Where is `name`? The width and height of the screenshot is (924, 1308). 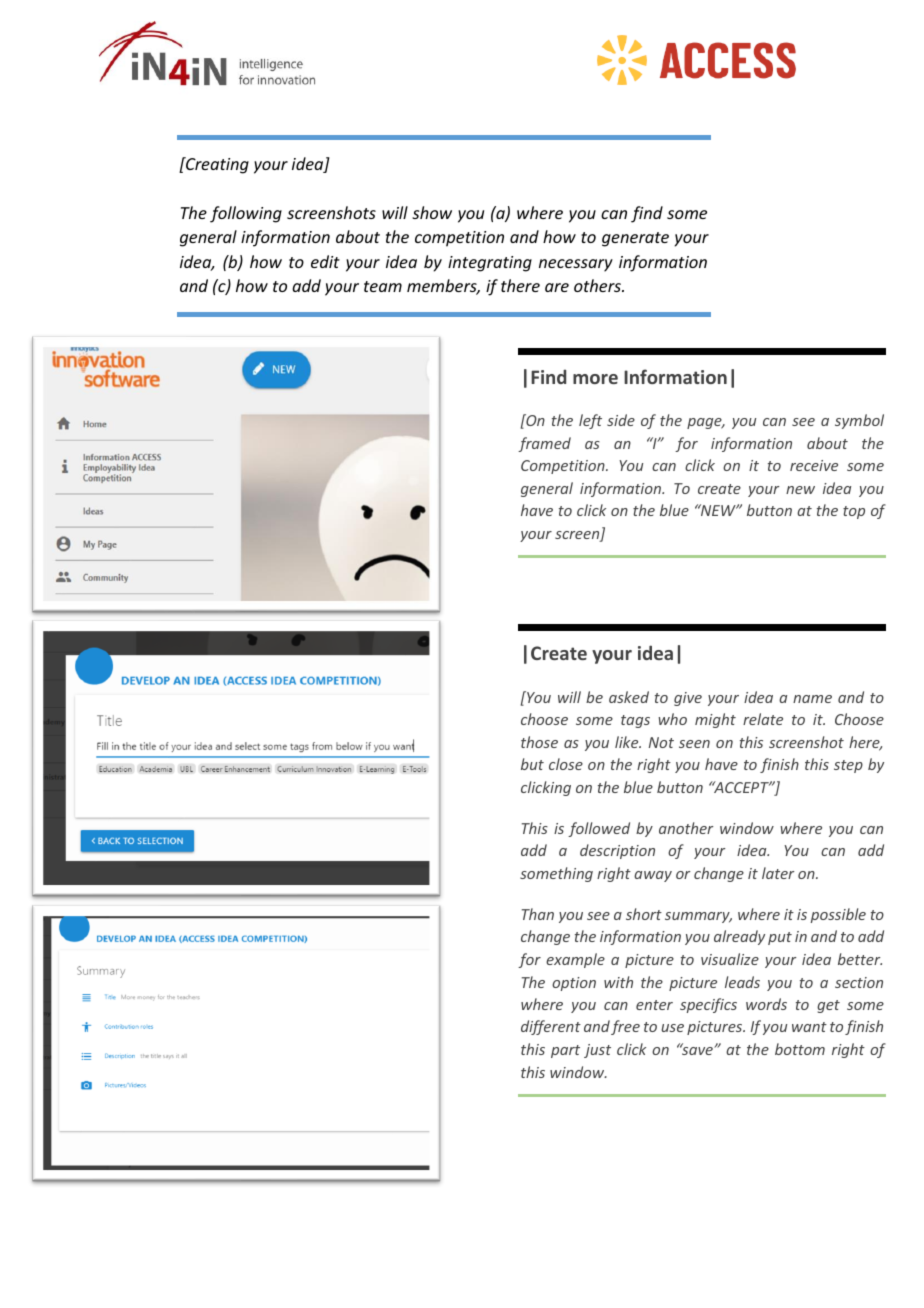
name is located at coordinates (812, 699).
